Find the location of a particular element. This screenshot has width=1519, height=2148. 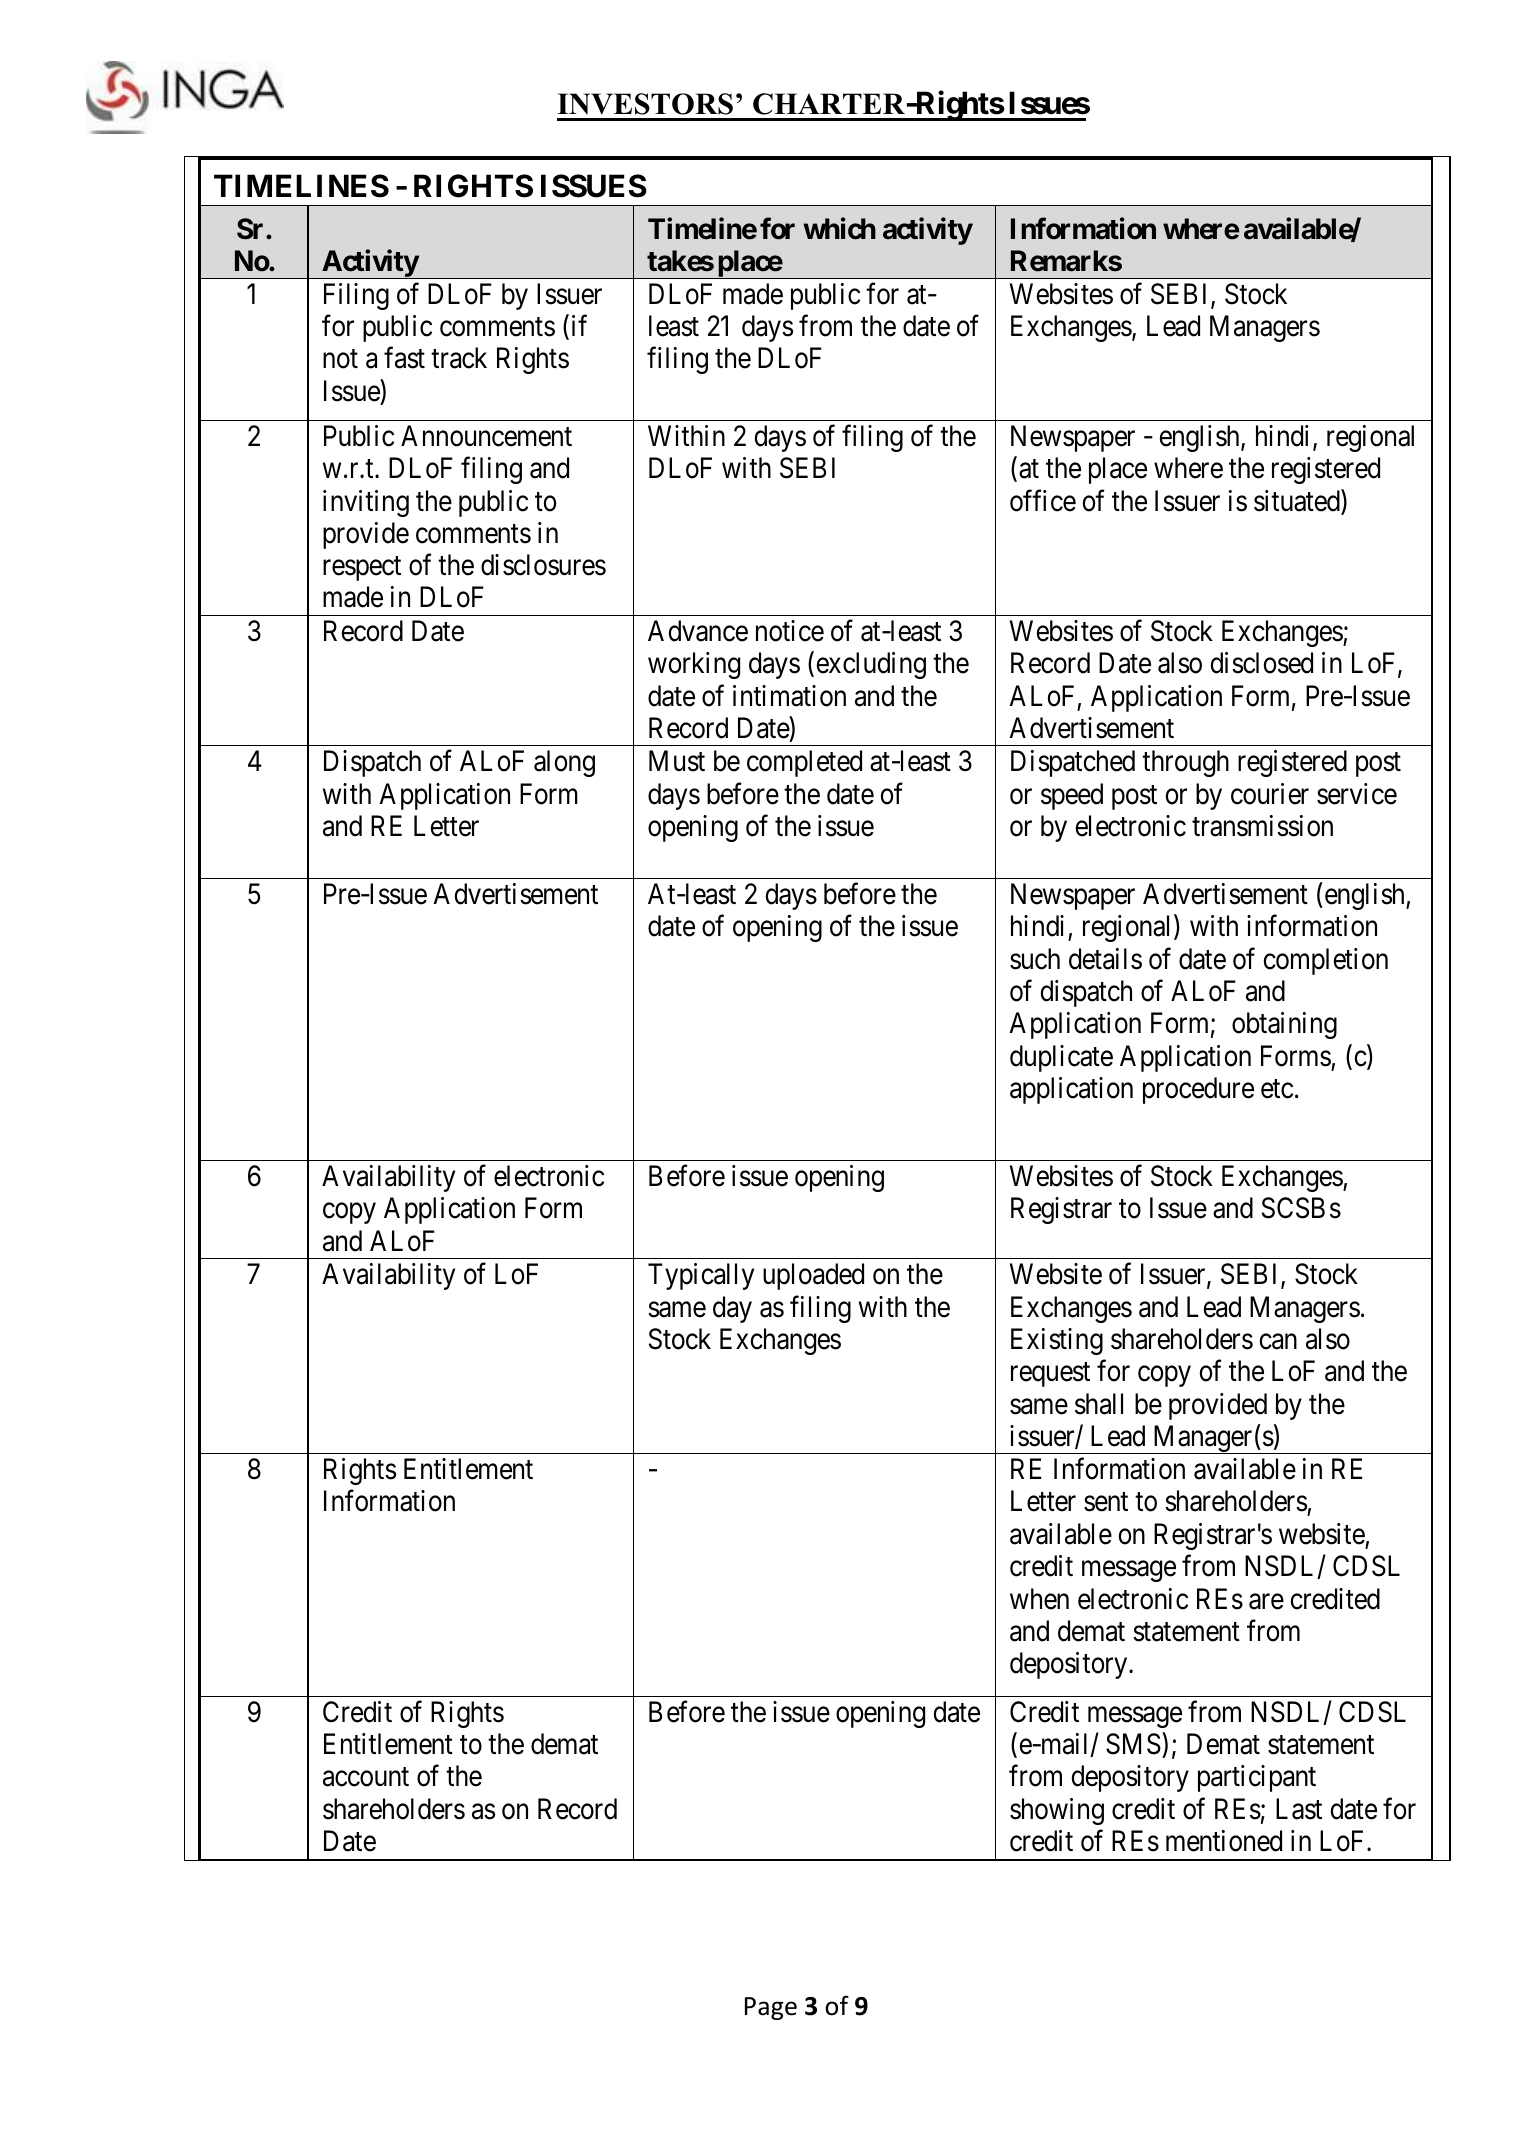

uploaded is located at coordinates (813, 1276).
